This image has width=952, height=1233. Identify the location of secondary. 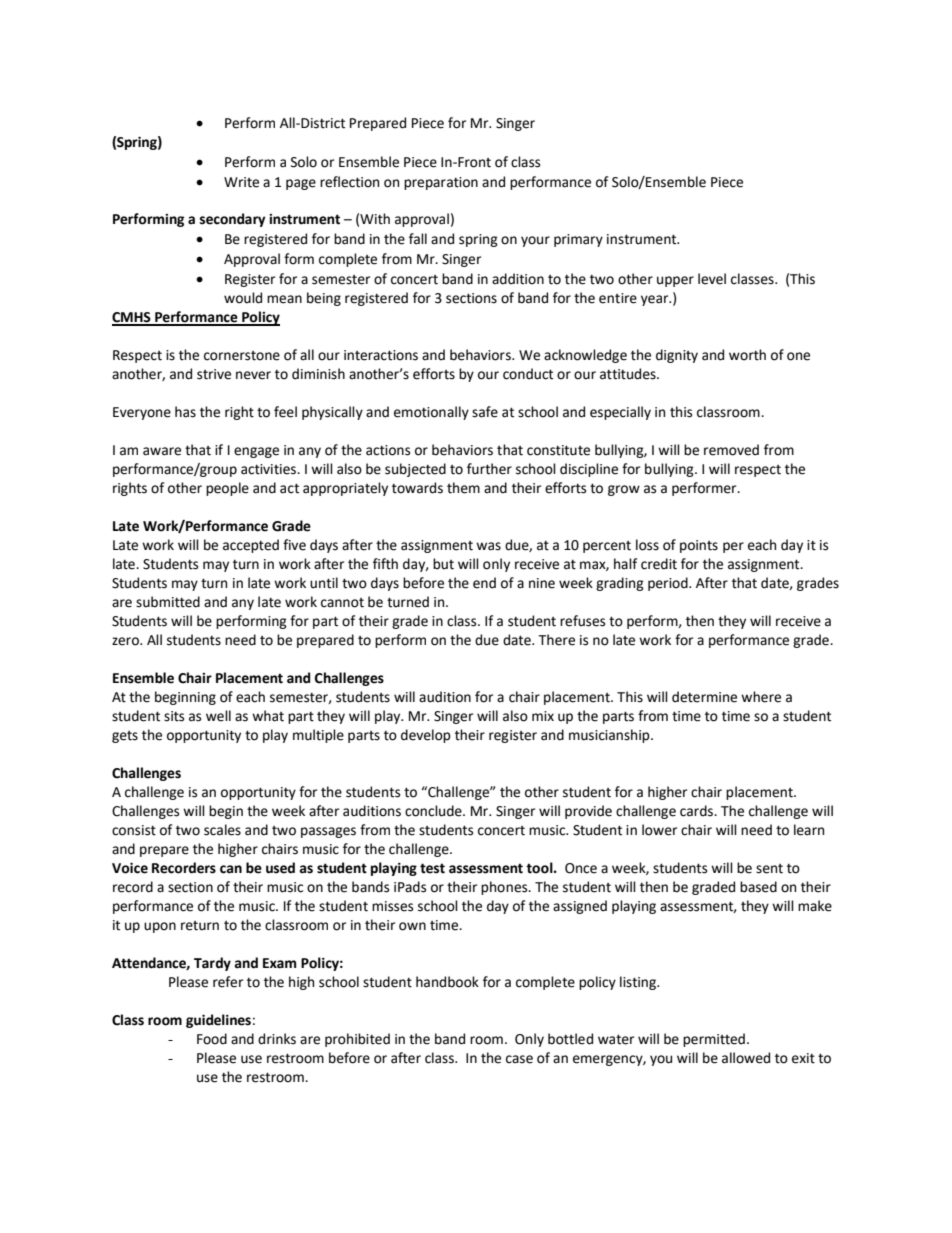
(232, 220).
